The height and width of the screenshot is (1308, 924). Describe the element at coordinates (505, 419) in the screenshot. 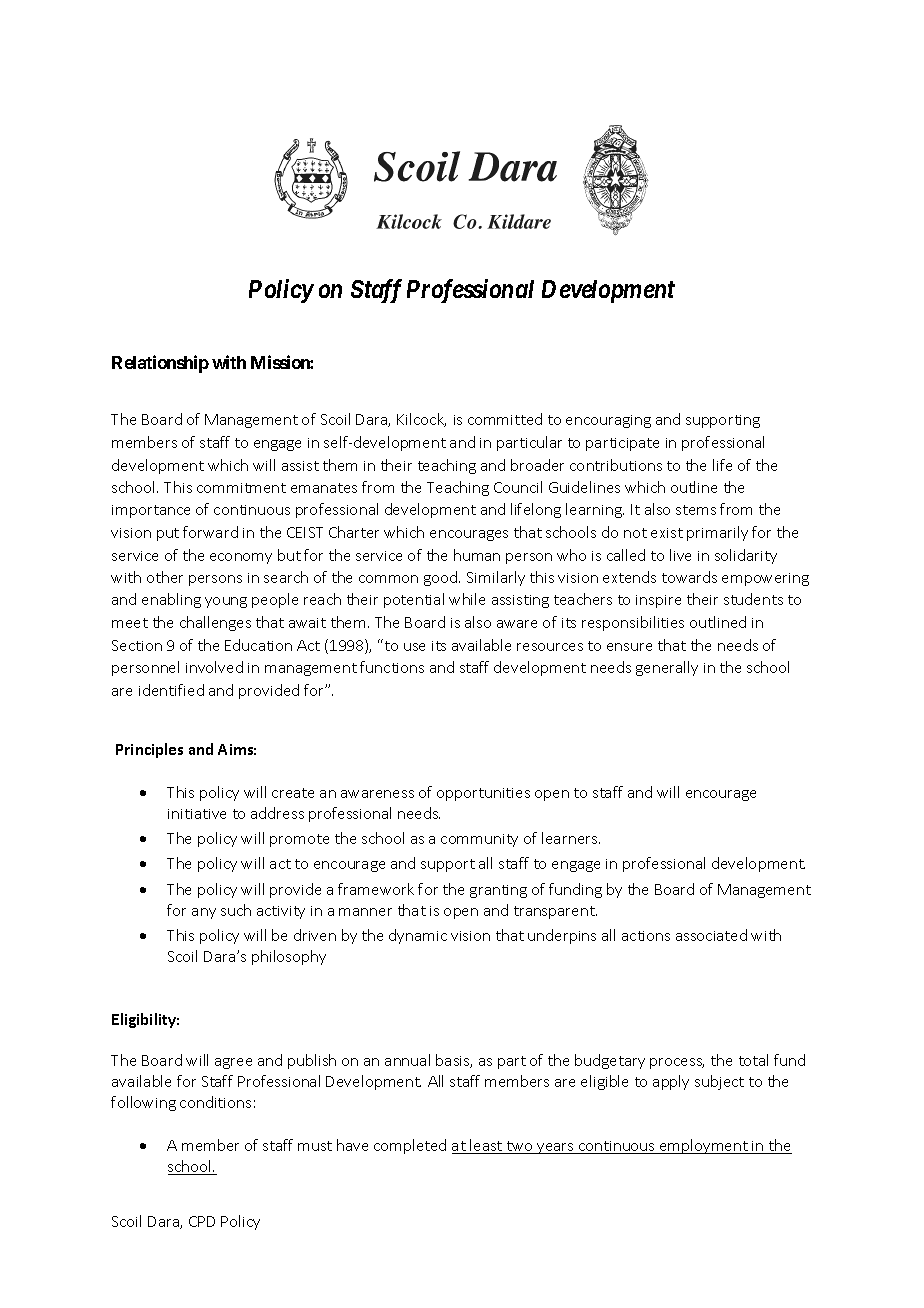

I see `committed` at that location.
